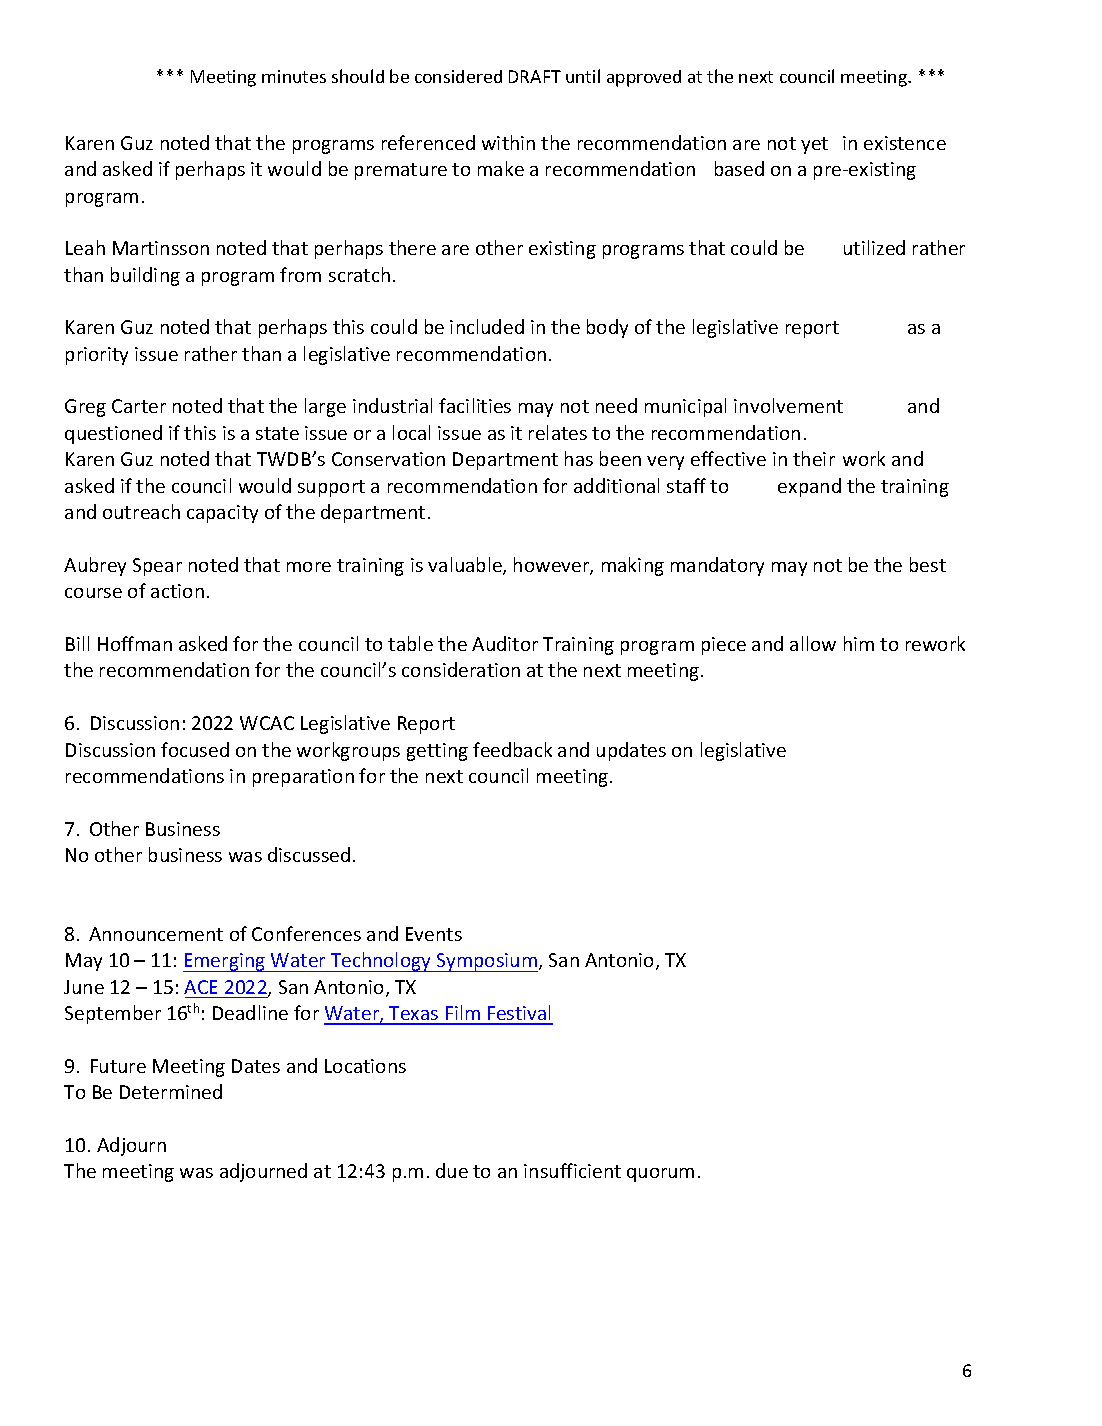 This image has width=1102, height=1426. What do you see at coordinates (466, 566) in the image?
I see `valuable` at bounding box center [466, 566].
